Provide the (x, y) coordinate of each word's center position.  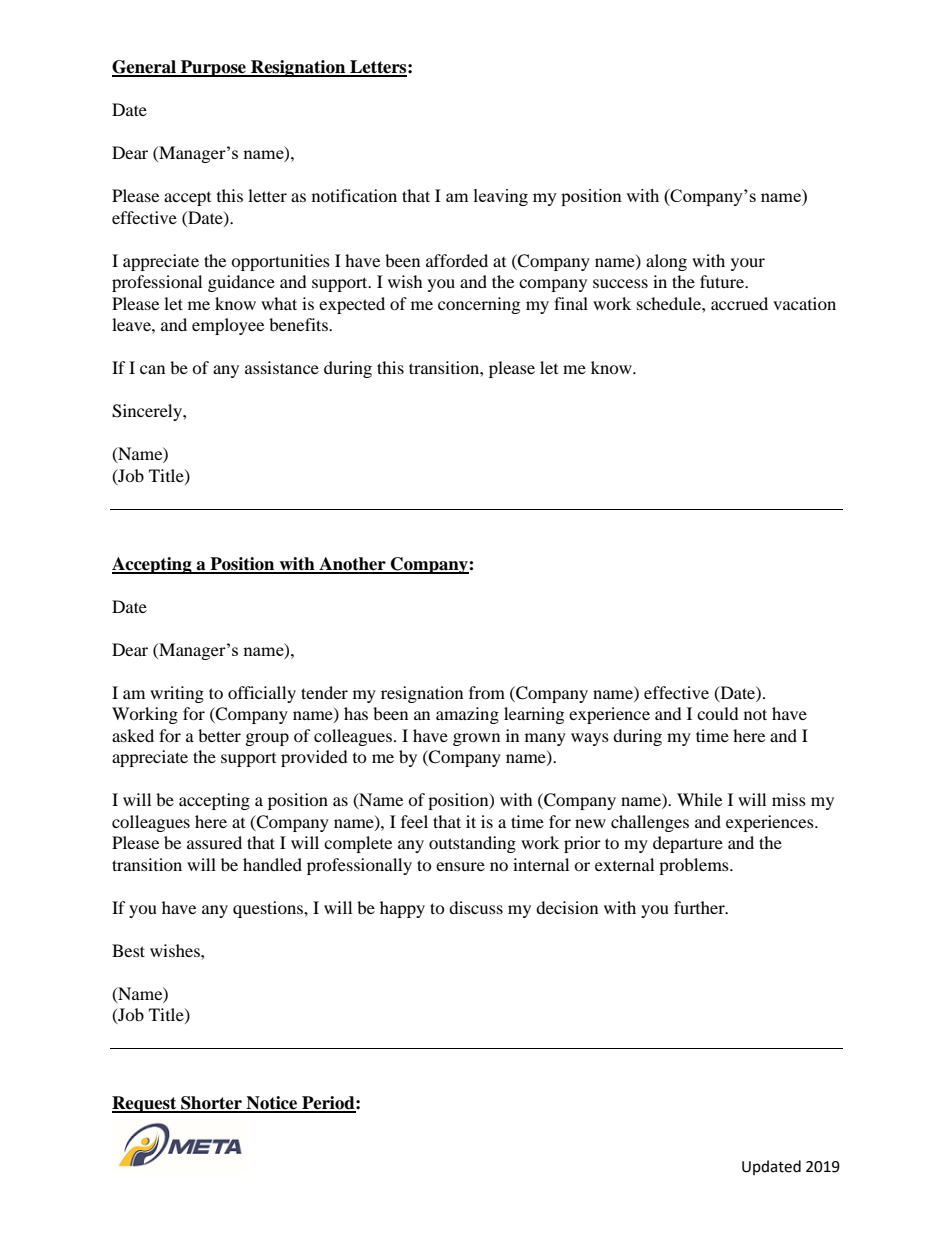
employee (228, 326)
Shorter (211, 1104)
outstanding (472, 844)
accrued (739, 303)
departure (688, 844)
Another (352, 565)
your (748, 264)
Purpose (213, 68)
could (718, 713)
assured (214, 842)
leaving (501, 197)
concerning (479, 305)
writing (177, 694)
